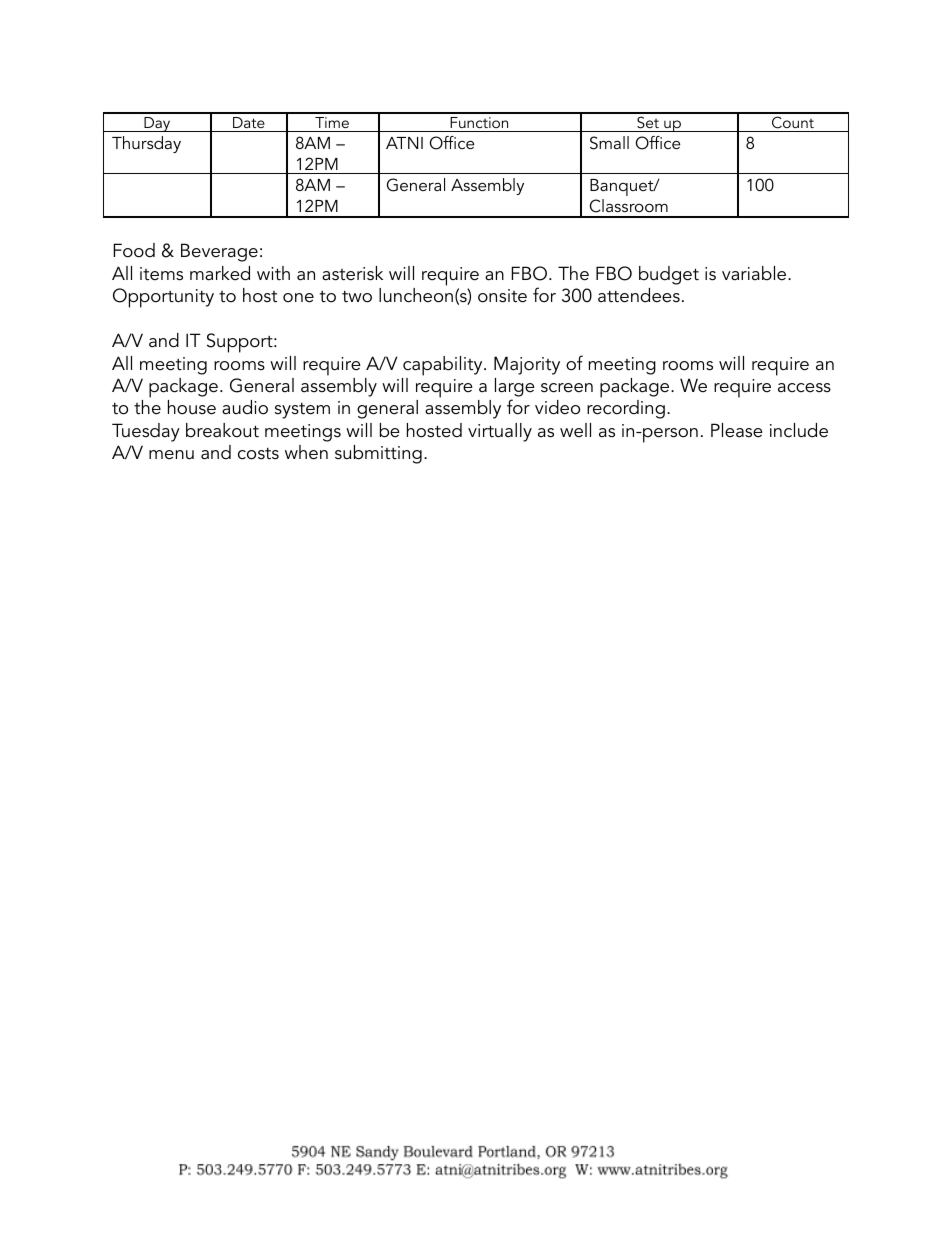  What do you see at coordinates (163, 298) in the screenshot?
I see `Opportunity` at bounding box center [163, 298].
